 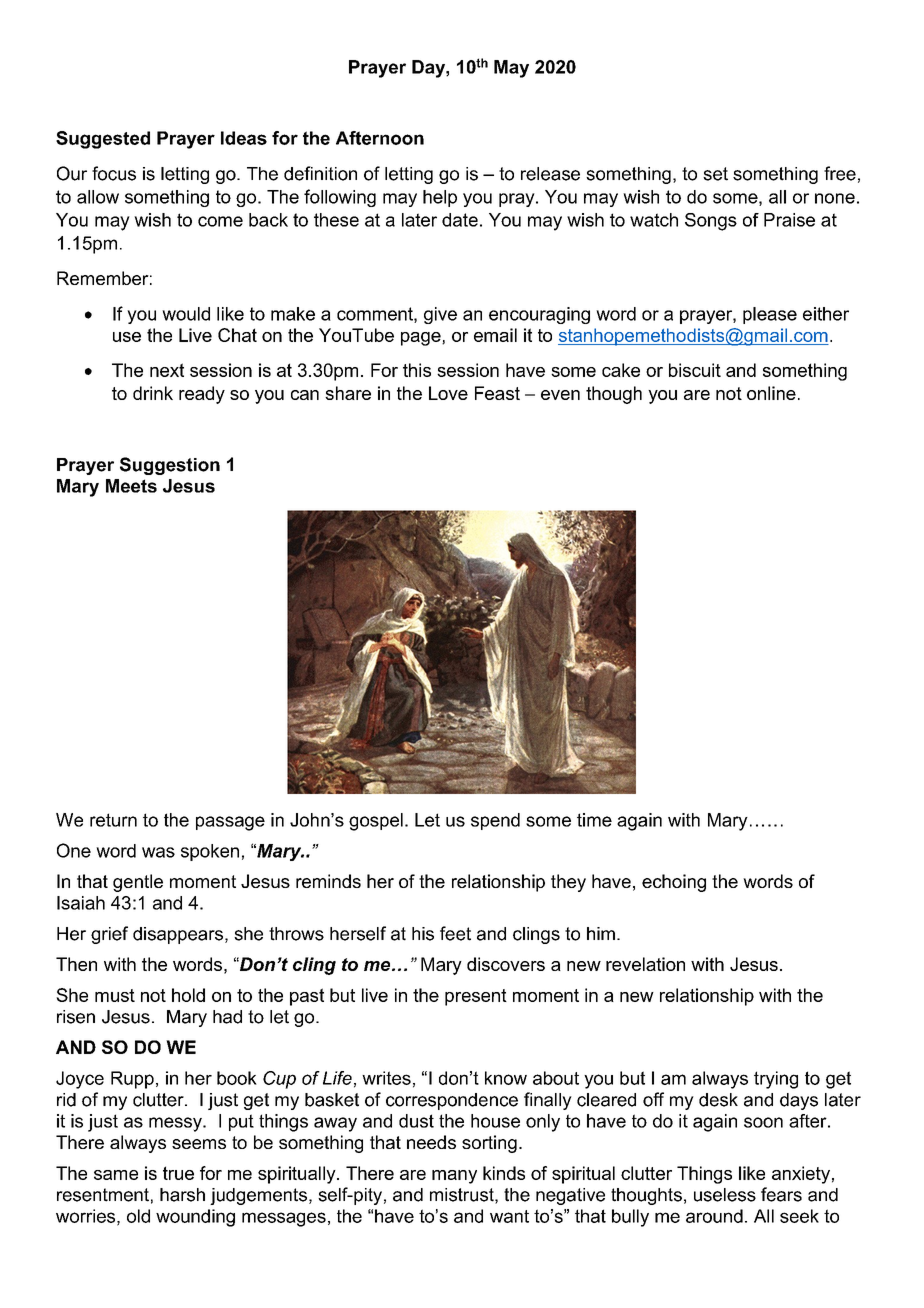 I want to click on harsh, so click(x=182, y=1195).
